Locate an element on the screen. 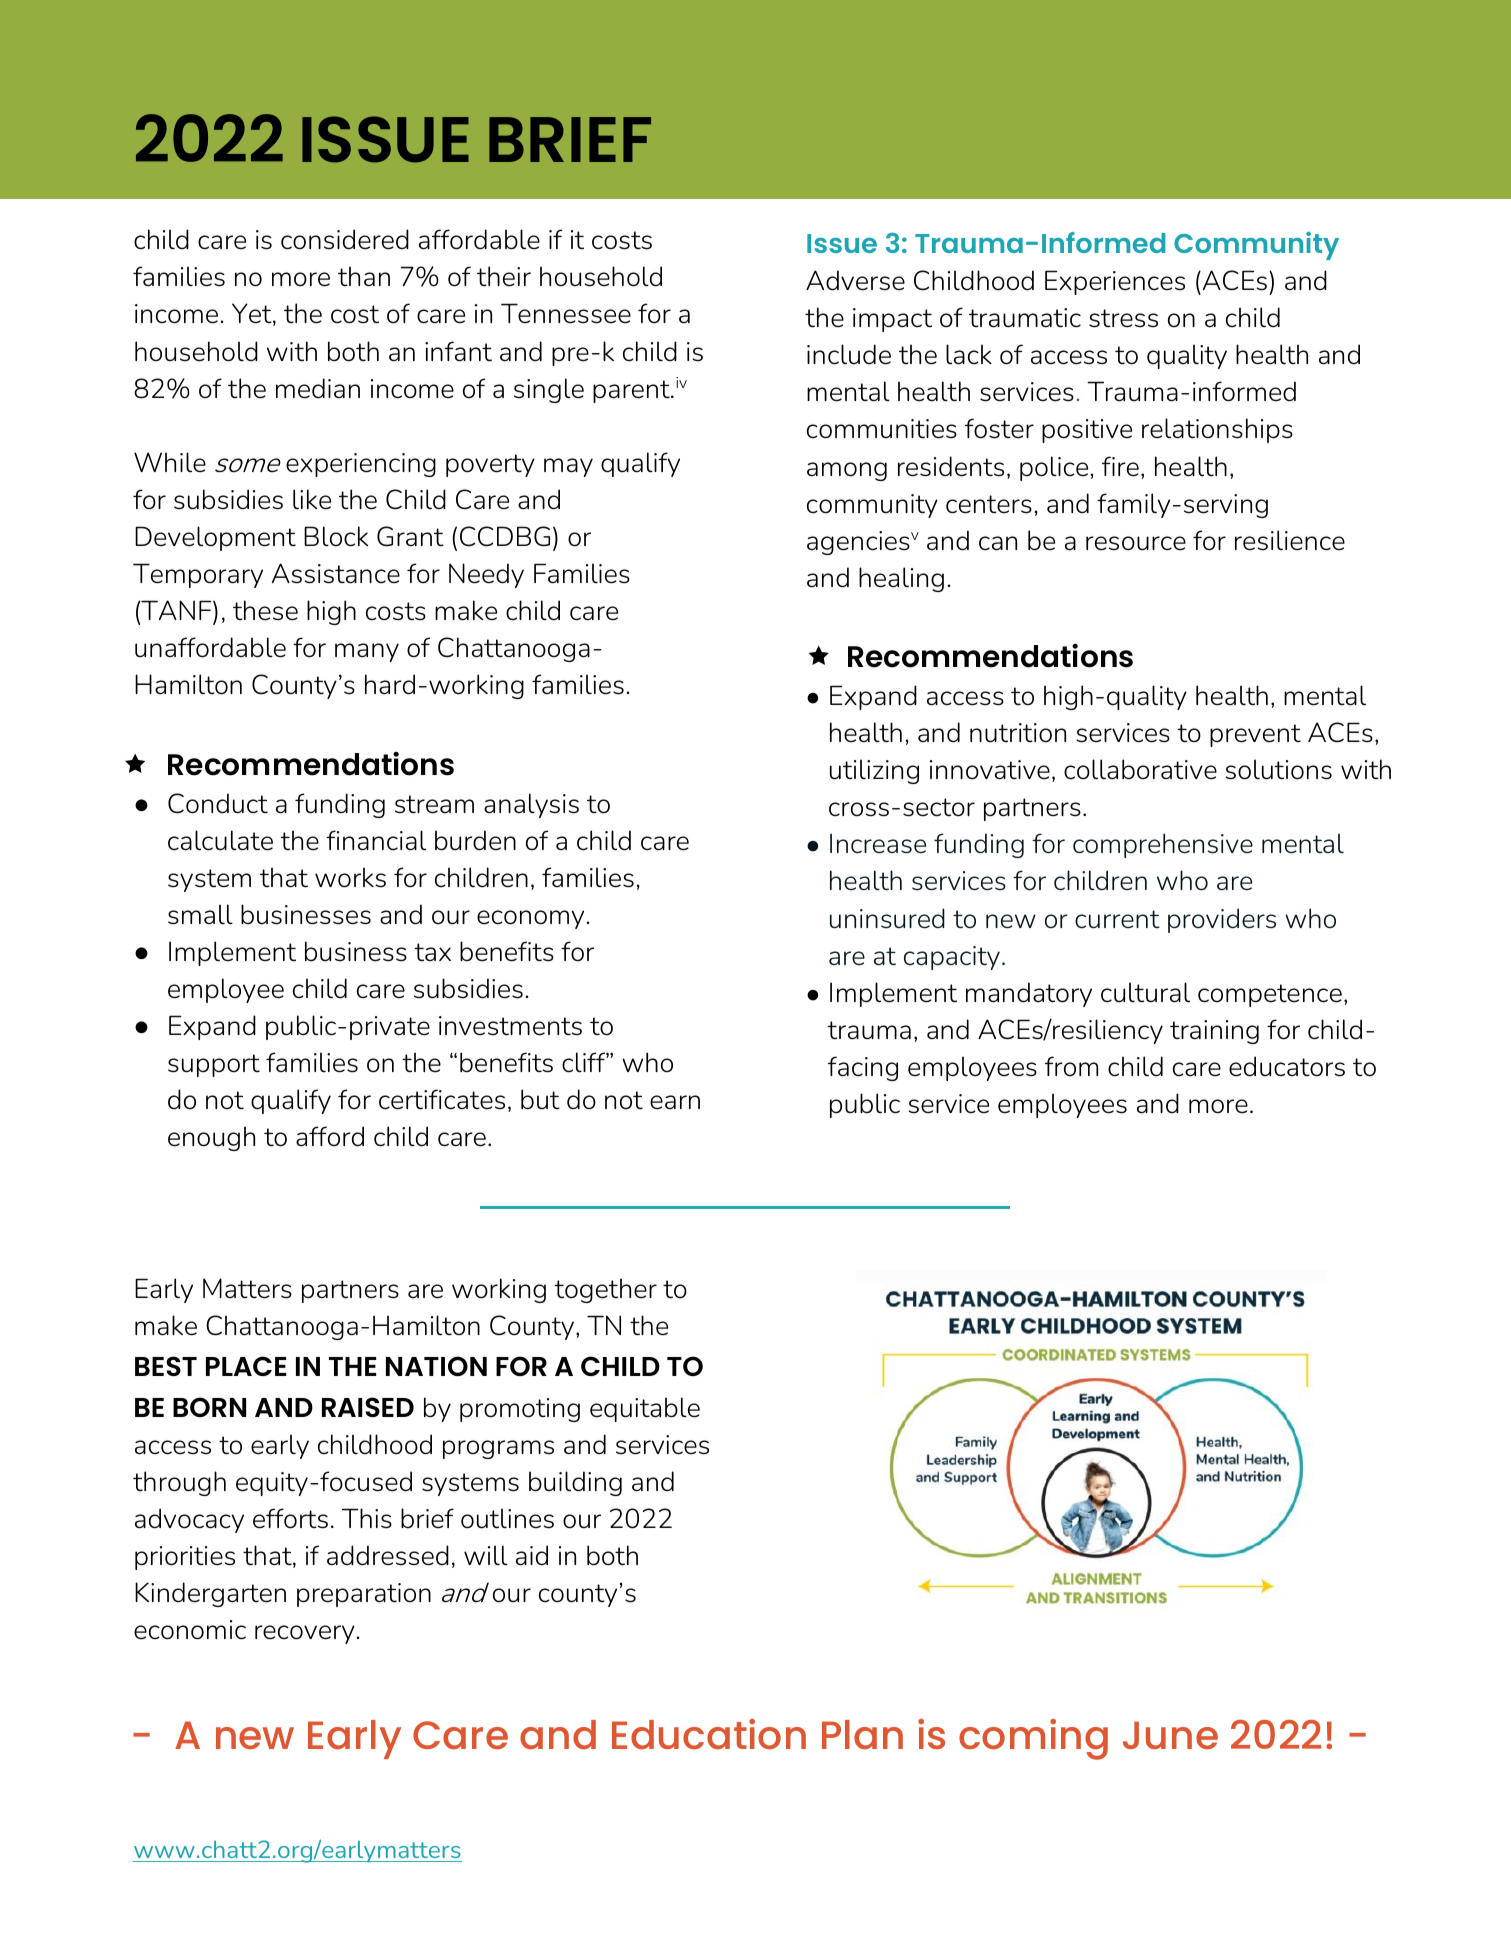 This screenshot has width=1511, height=1956. recovery is located at coordinates (305, 1634).
